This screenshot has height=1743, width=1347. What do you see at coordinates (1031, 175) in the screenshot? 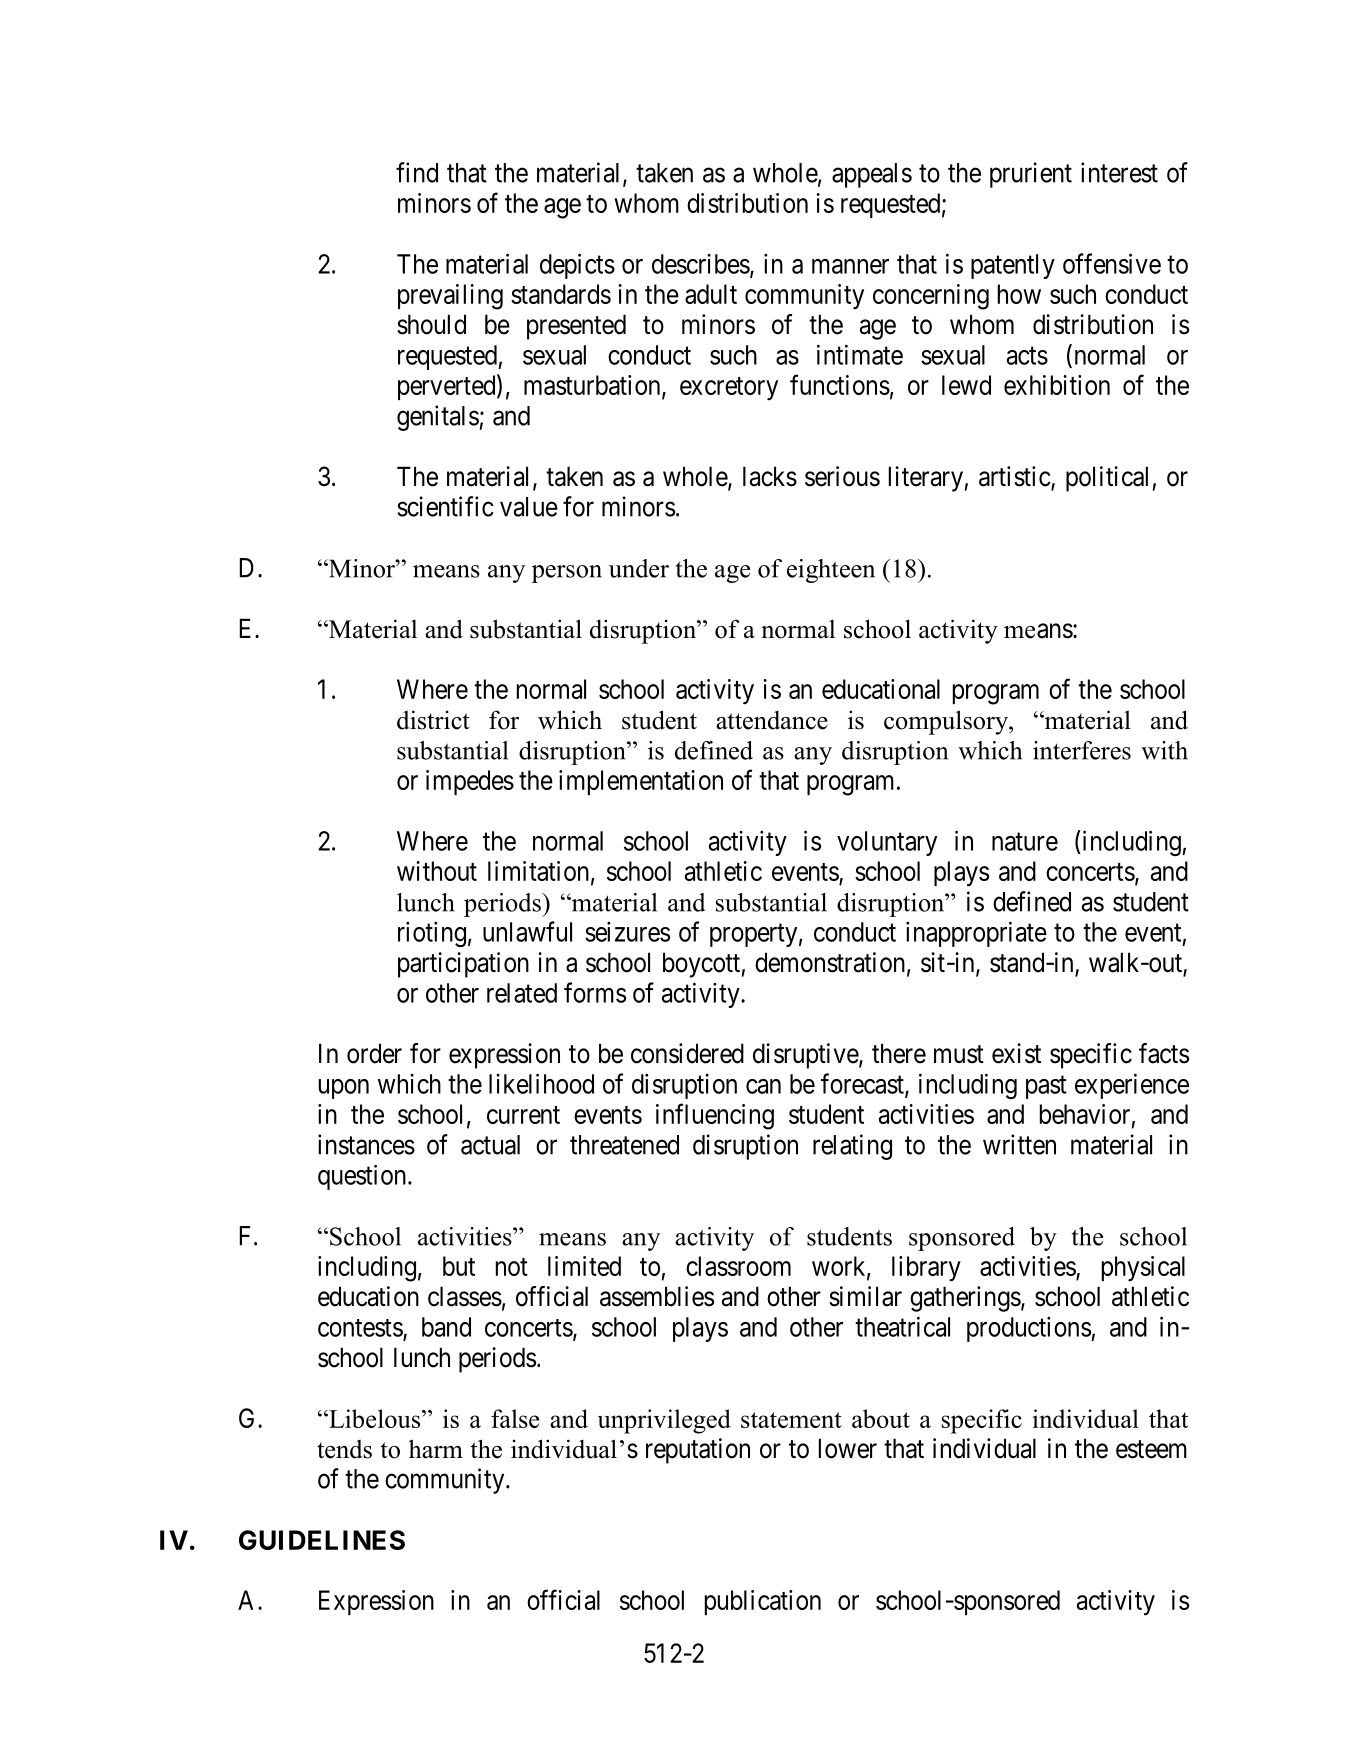
I see `prurient` at bounding box center [1031, 175].
